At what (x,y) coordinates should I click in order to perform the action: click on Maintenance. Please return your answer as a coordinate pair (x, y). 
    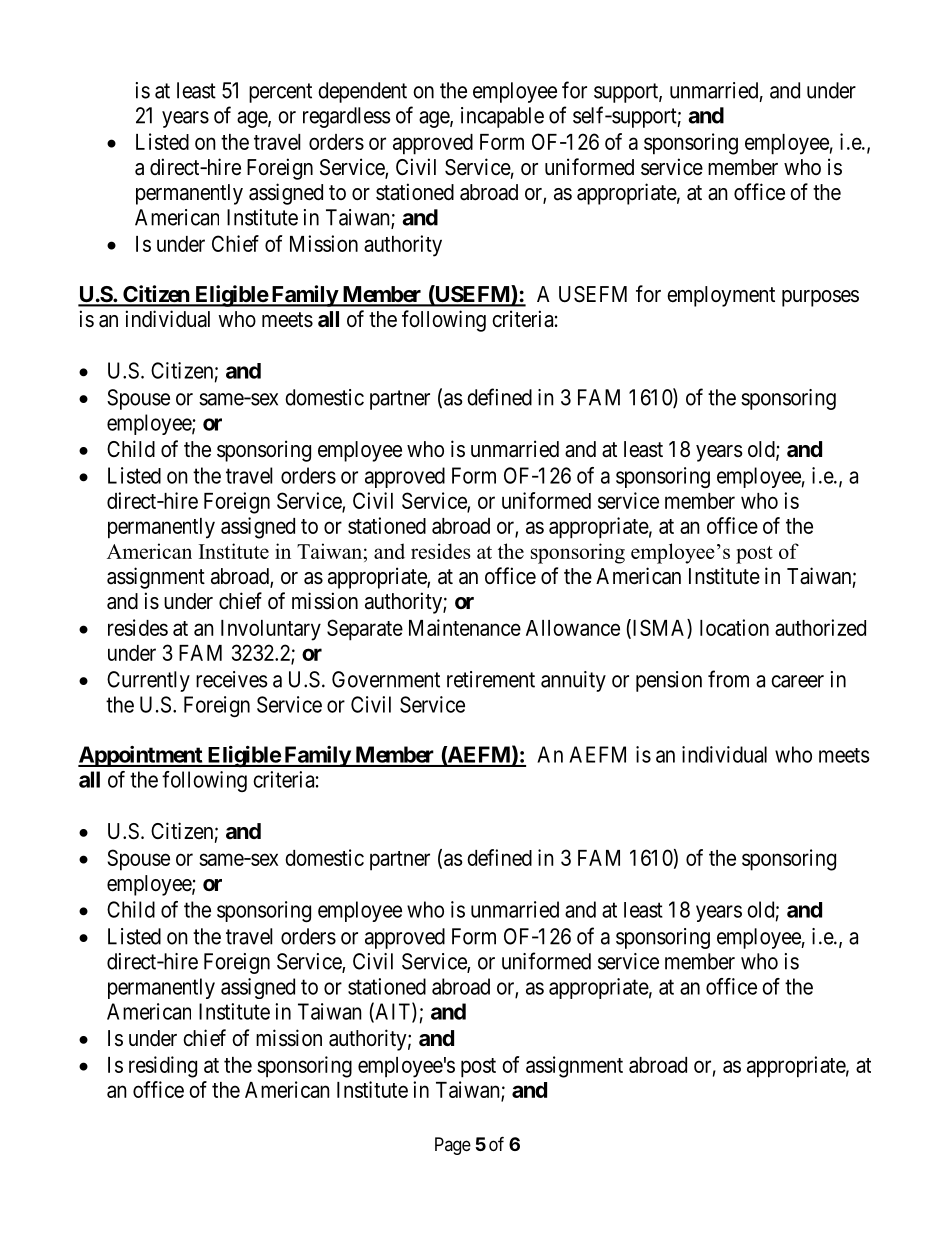
    Looking at the image, I should click on (465, 627).
